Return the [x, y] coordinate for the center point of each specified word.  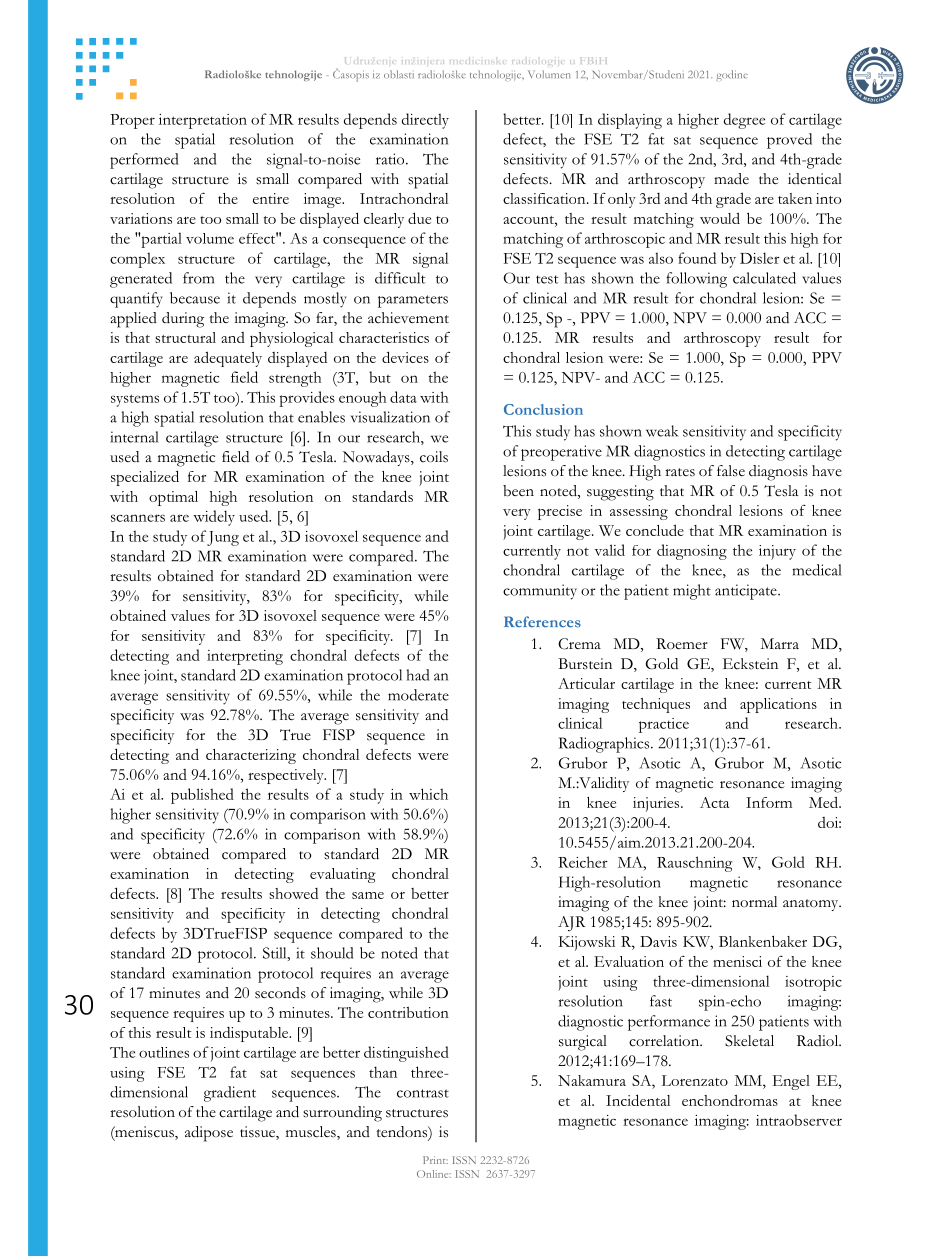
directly [425, 121]
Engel [791, 1082]
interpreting [245, 657]
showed [293, 893]
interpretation [203, 121]
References [542, 622]
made [731, 179]
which [428, 794]
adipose [209, 1134]
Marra [779, 643]
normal [754, 901]
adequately [228, 359]
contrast [423, 1093]
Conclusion [543, 409]
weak [662, 431]
